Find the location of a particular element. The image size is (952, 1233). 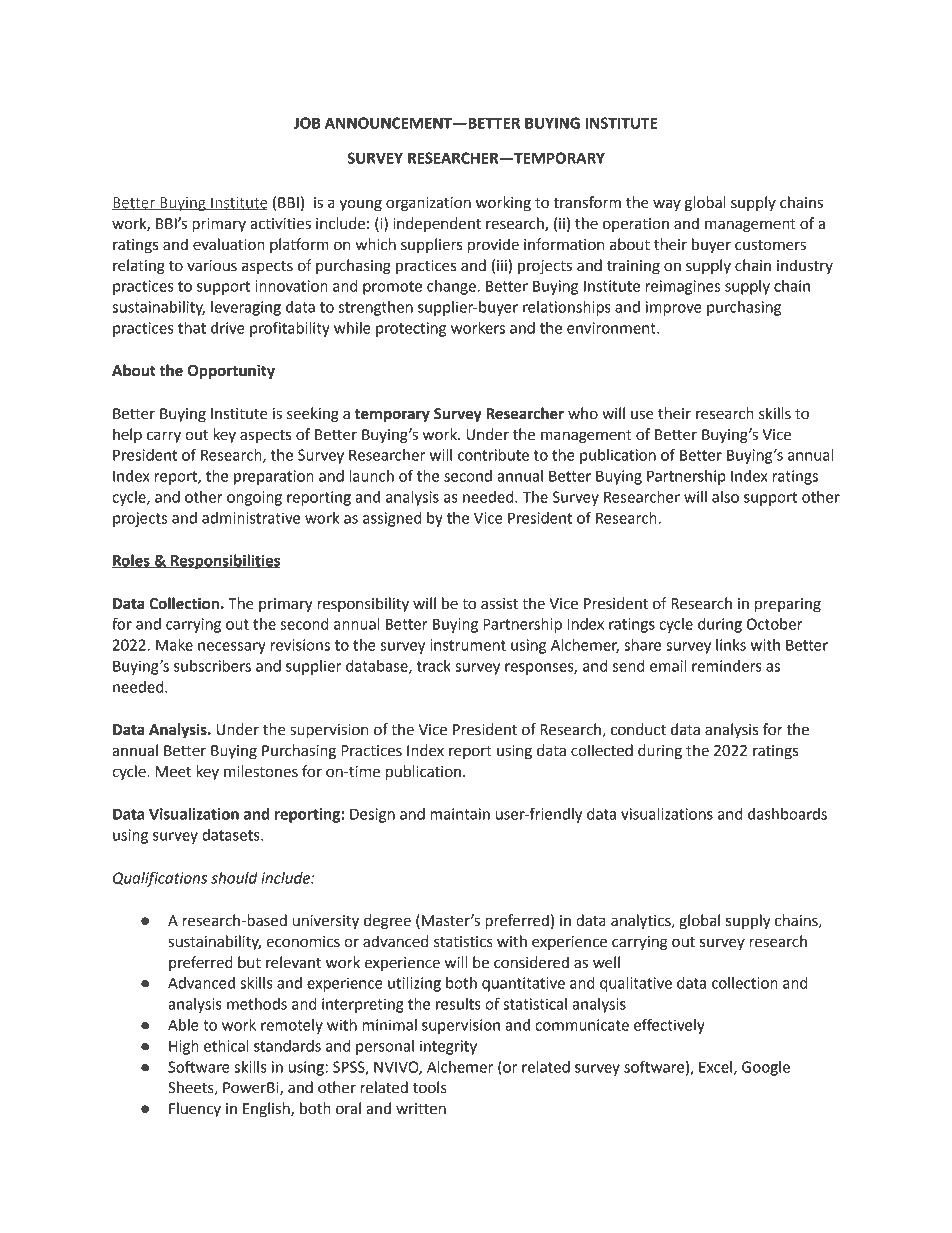

assist is located at coordinates (499, 604).
